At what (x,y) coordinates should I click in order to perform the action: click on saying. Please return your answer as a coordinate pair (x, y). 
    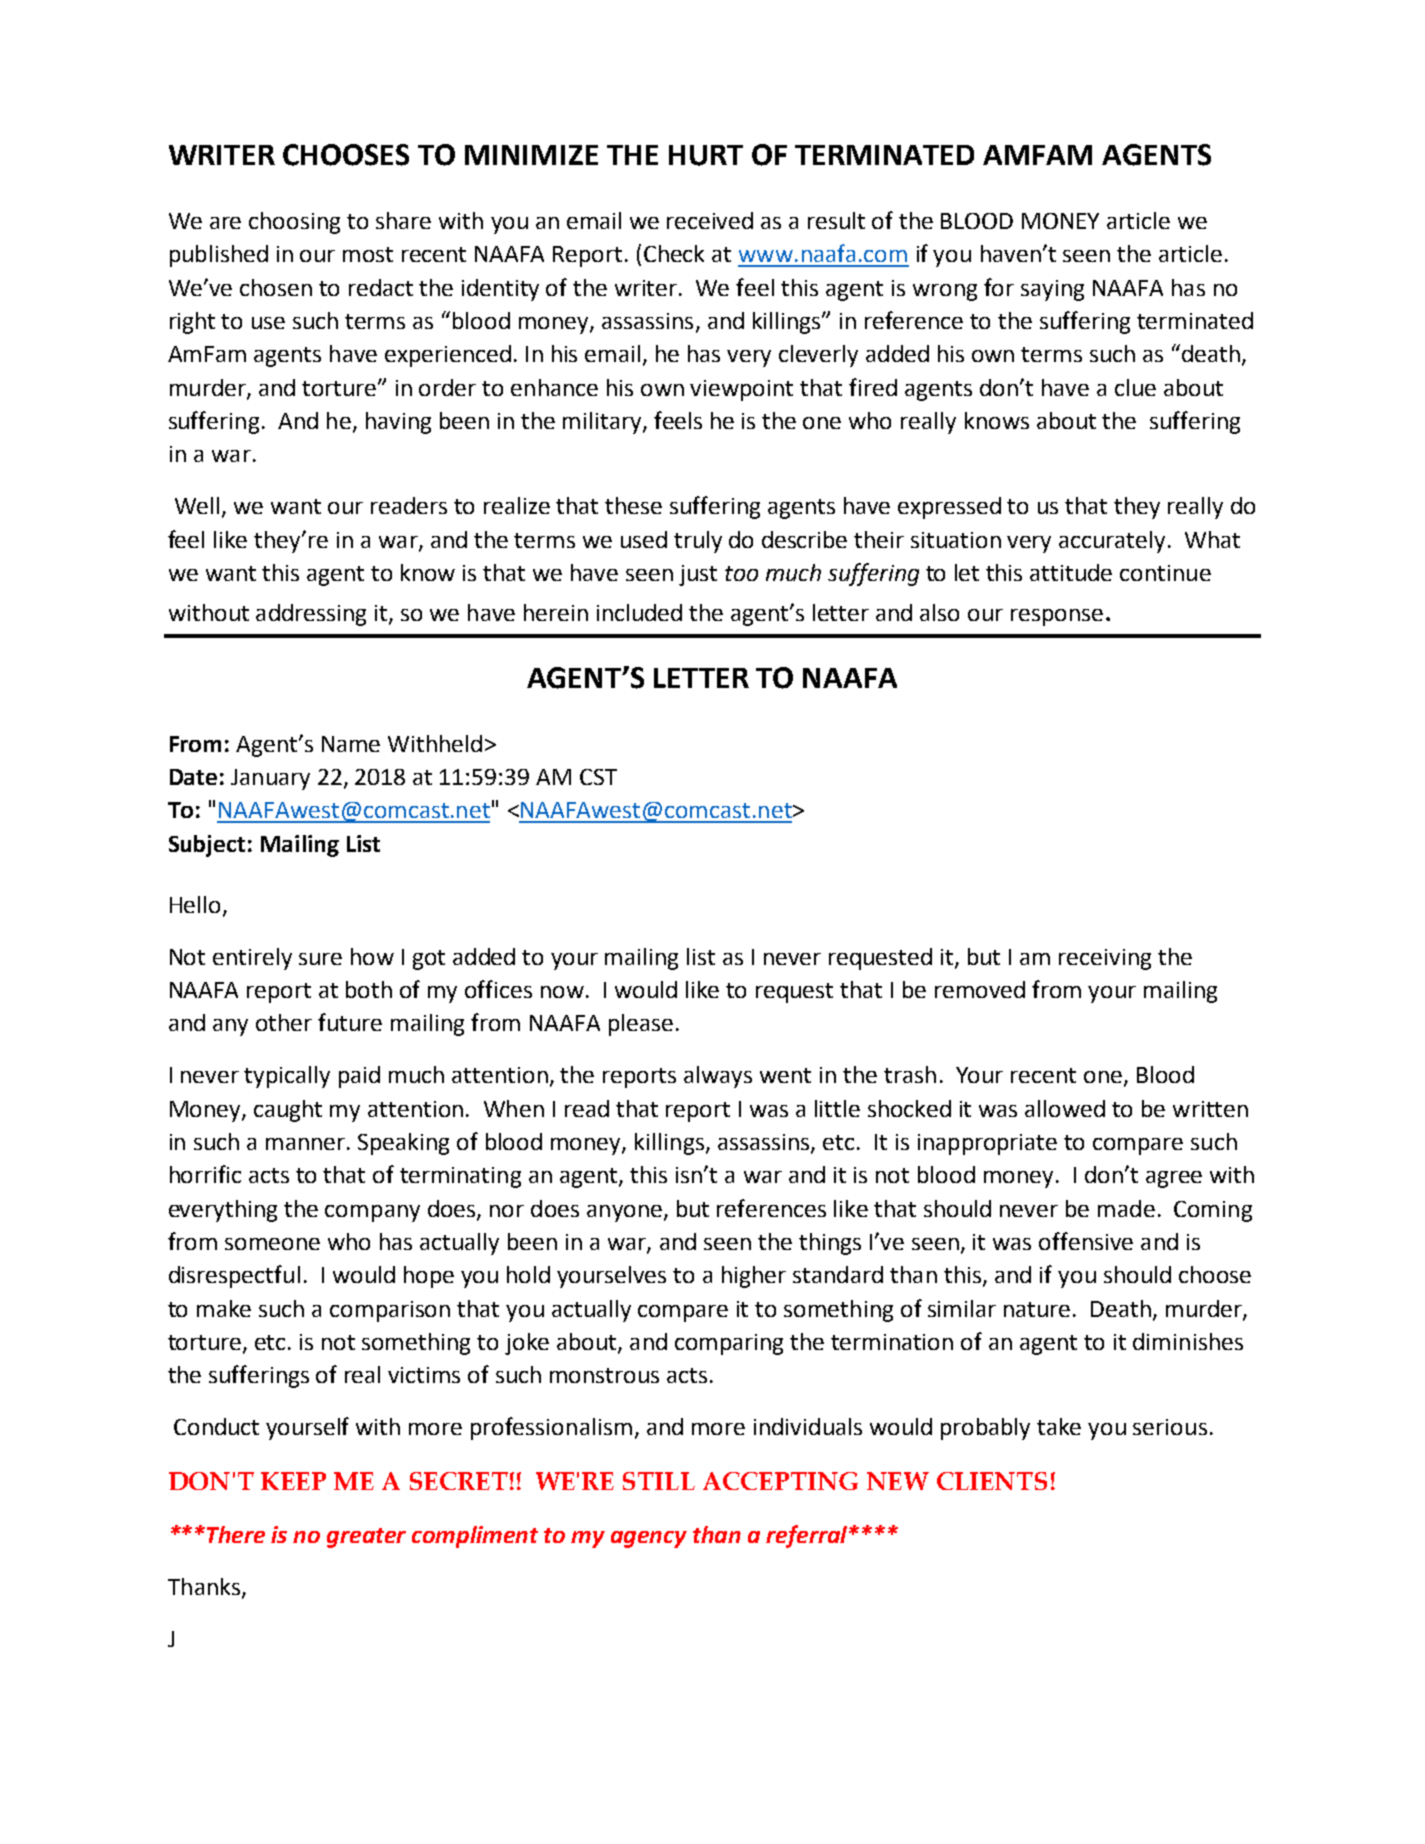
    Looking at the image, I should click on (1052, 290).
